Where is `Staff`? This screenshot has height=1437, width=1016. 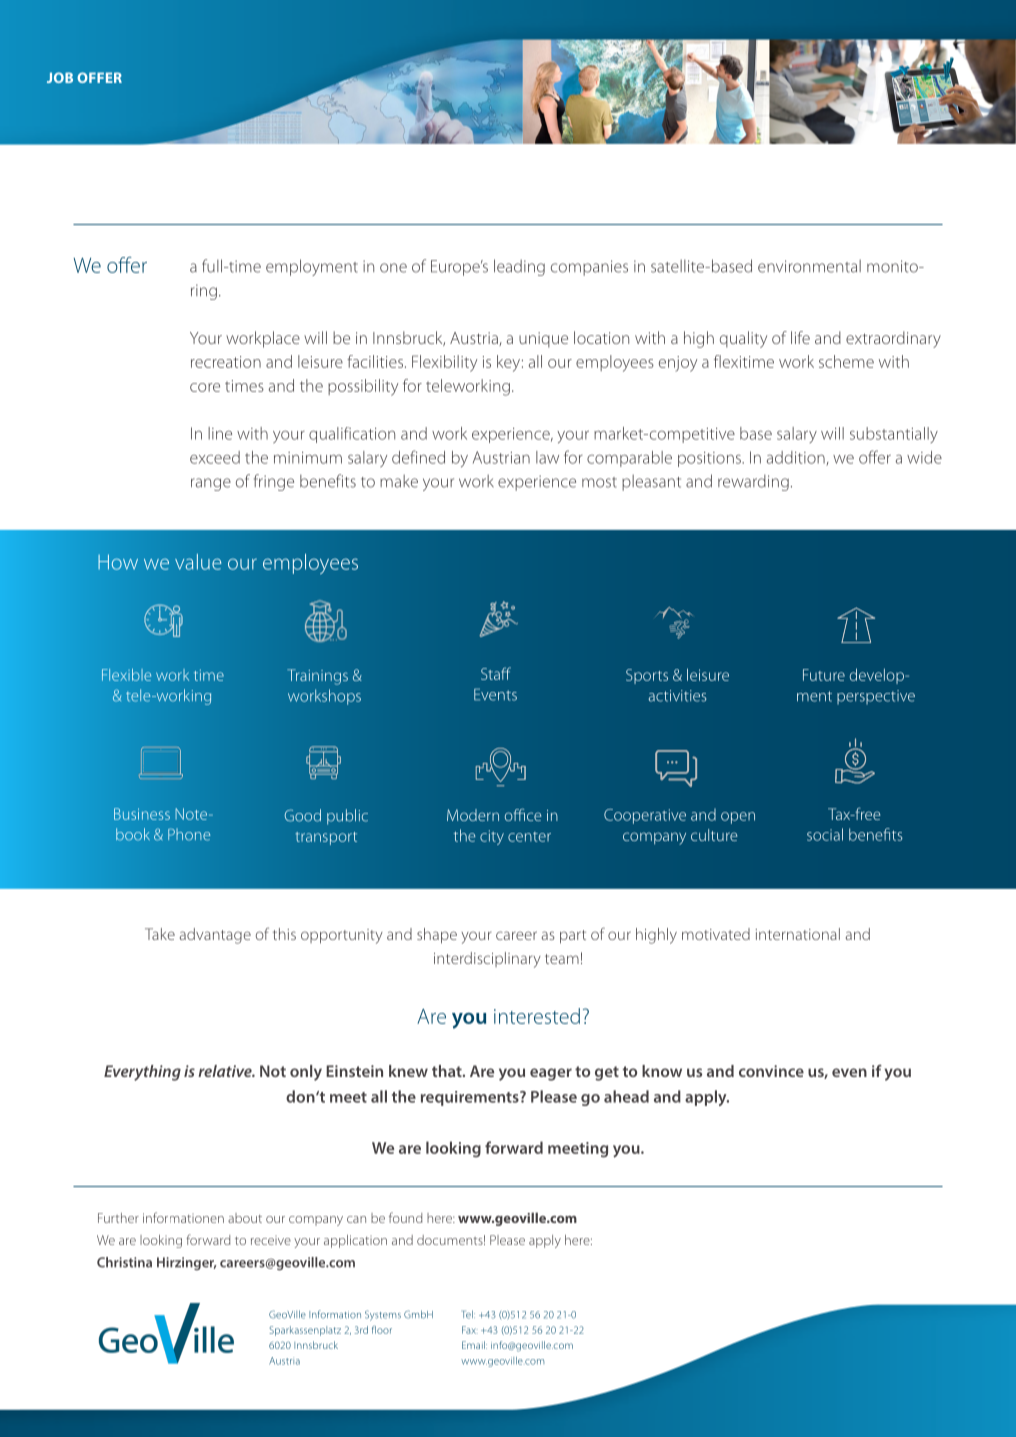
Staff is located at coordinates (496, 673).
